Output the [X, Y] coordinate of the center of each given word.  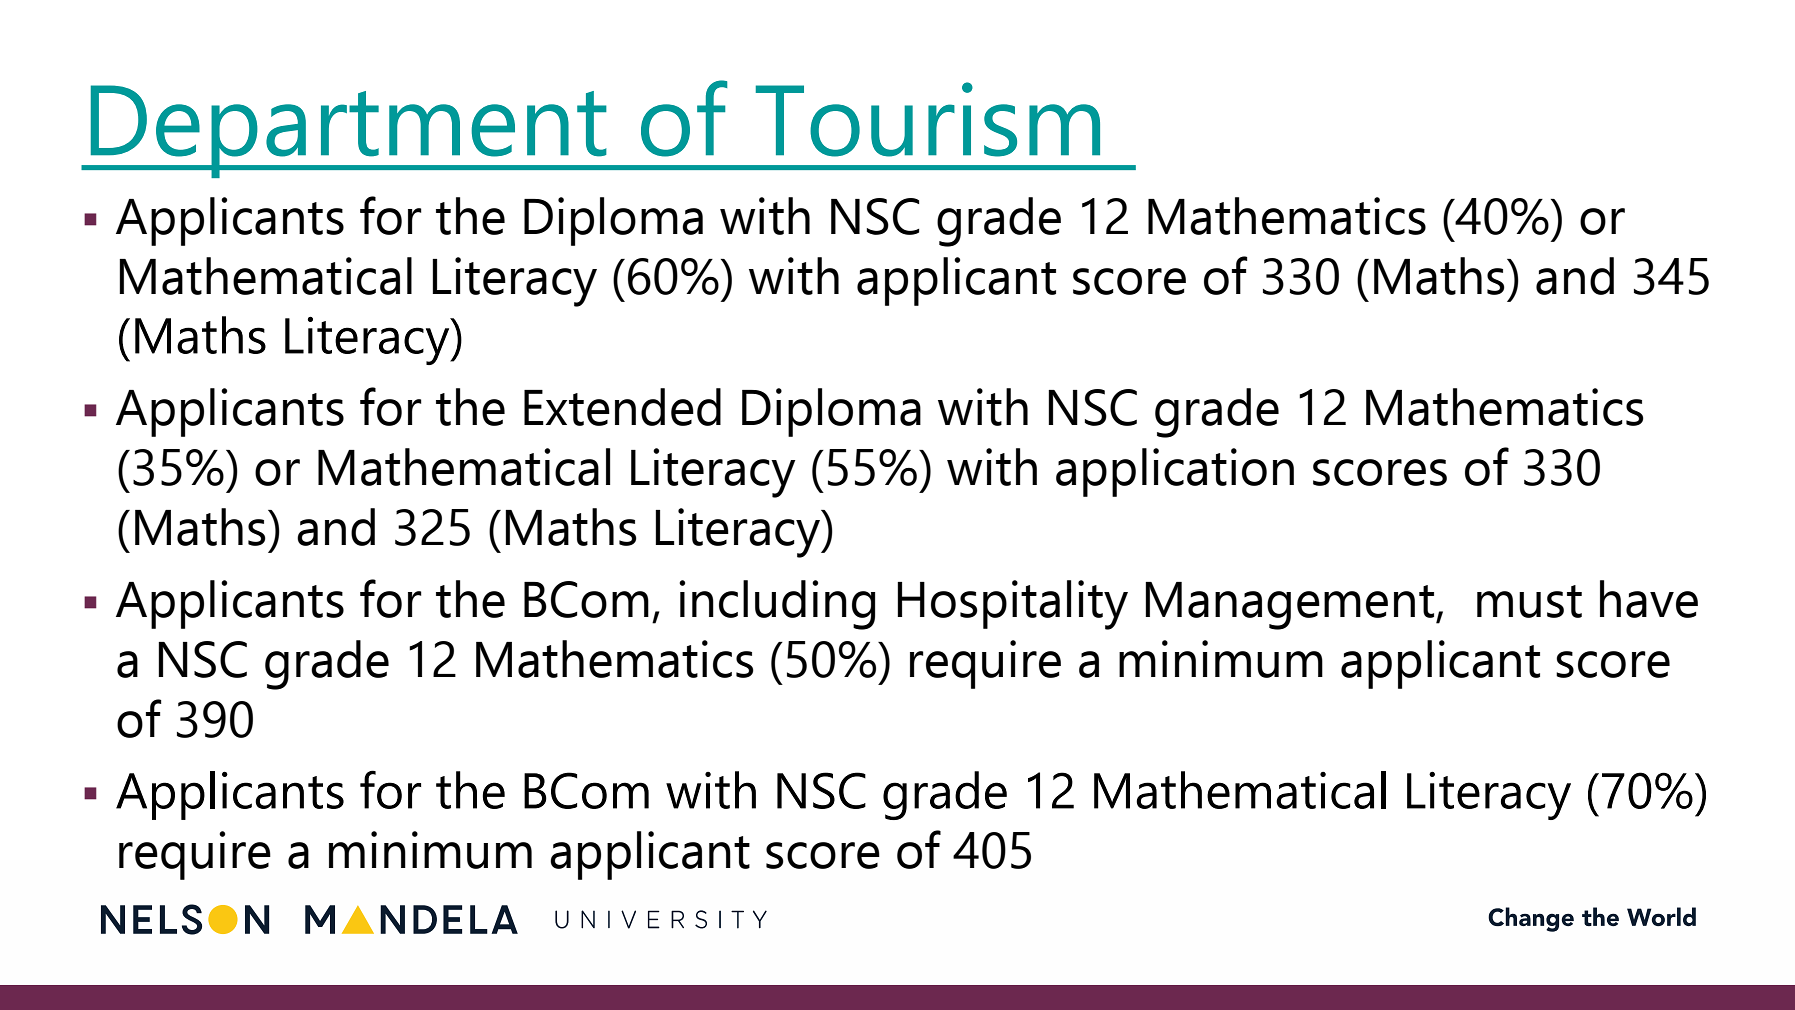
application [1175, 472]
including [777, 605]
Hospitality [1012, 605]
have [1649, 599]
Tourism [928, 119]
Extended [622, 407]
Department [348, 131]
